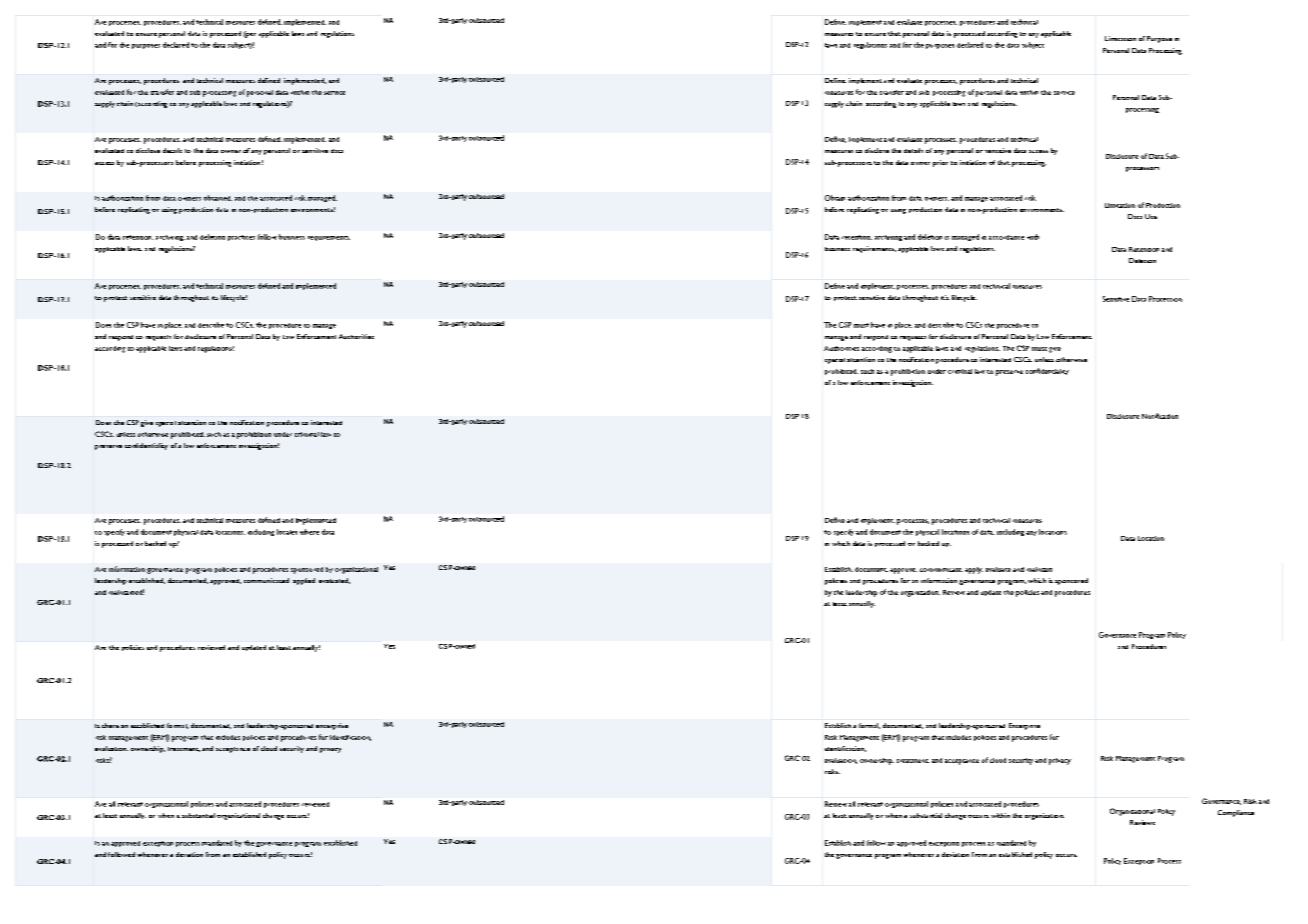  What do you see at coordinates (1151, 216) in the image?
I see `Use` at bounding box center [1151, 216].
